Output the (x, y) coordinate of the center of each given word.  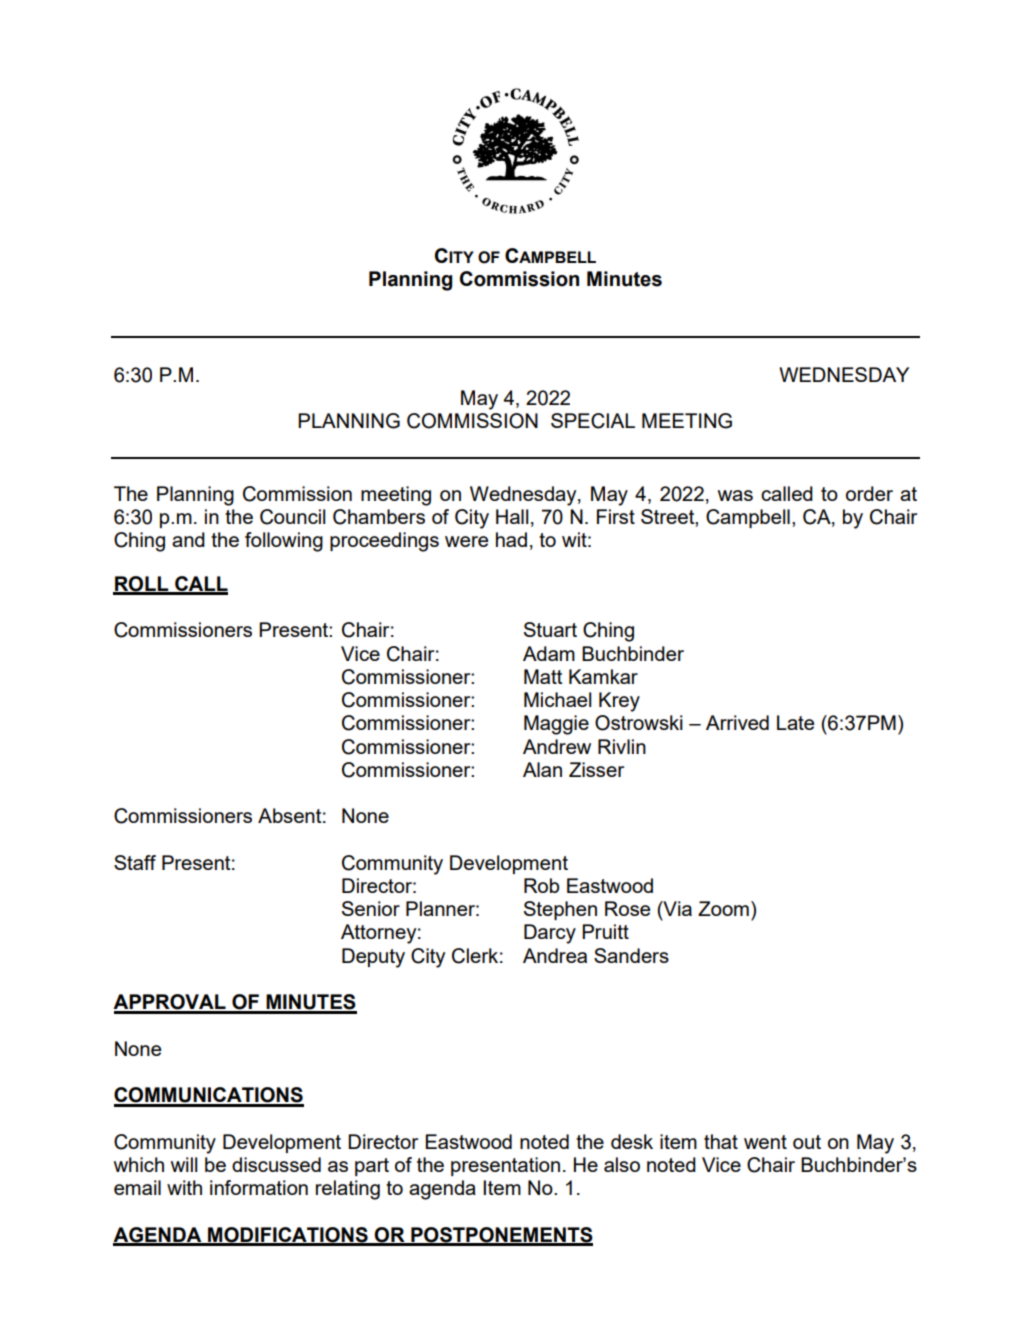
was (735, 495)
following (284, 542)
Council (292, 517)
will (184, 1164)
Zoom (723, 908)
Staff (135, 862)
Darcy (550, 934)
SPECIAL (593, 421)
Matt (543, 676)
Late (795, 722)
